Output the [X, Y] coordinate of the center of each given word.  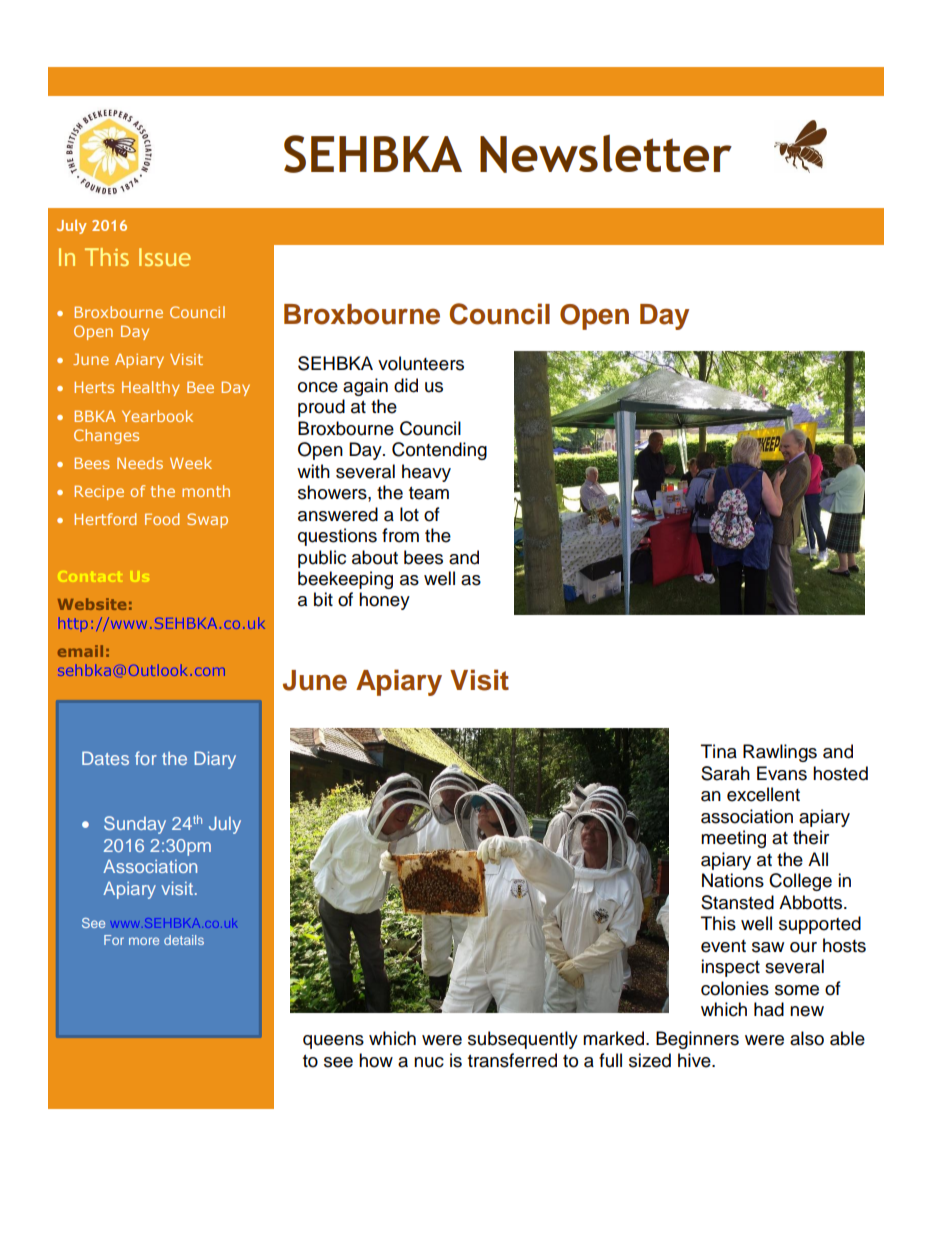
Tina [719, 751]
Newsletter [606, 154]
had [769, 1009]
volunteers [421, 363]
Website [92, 604]
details [184, 940]
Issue [165, 257]
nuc [429, 1062]
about [375, 557]
